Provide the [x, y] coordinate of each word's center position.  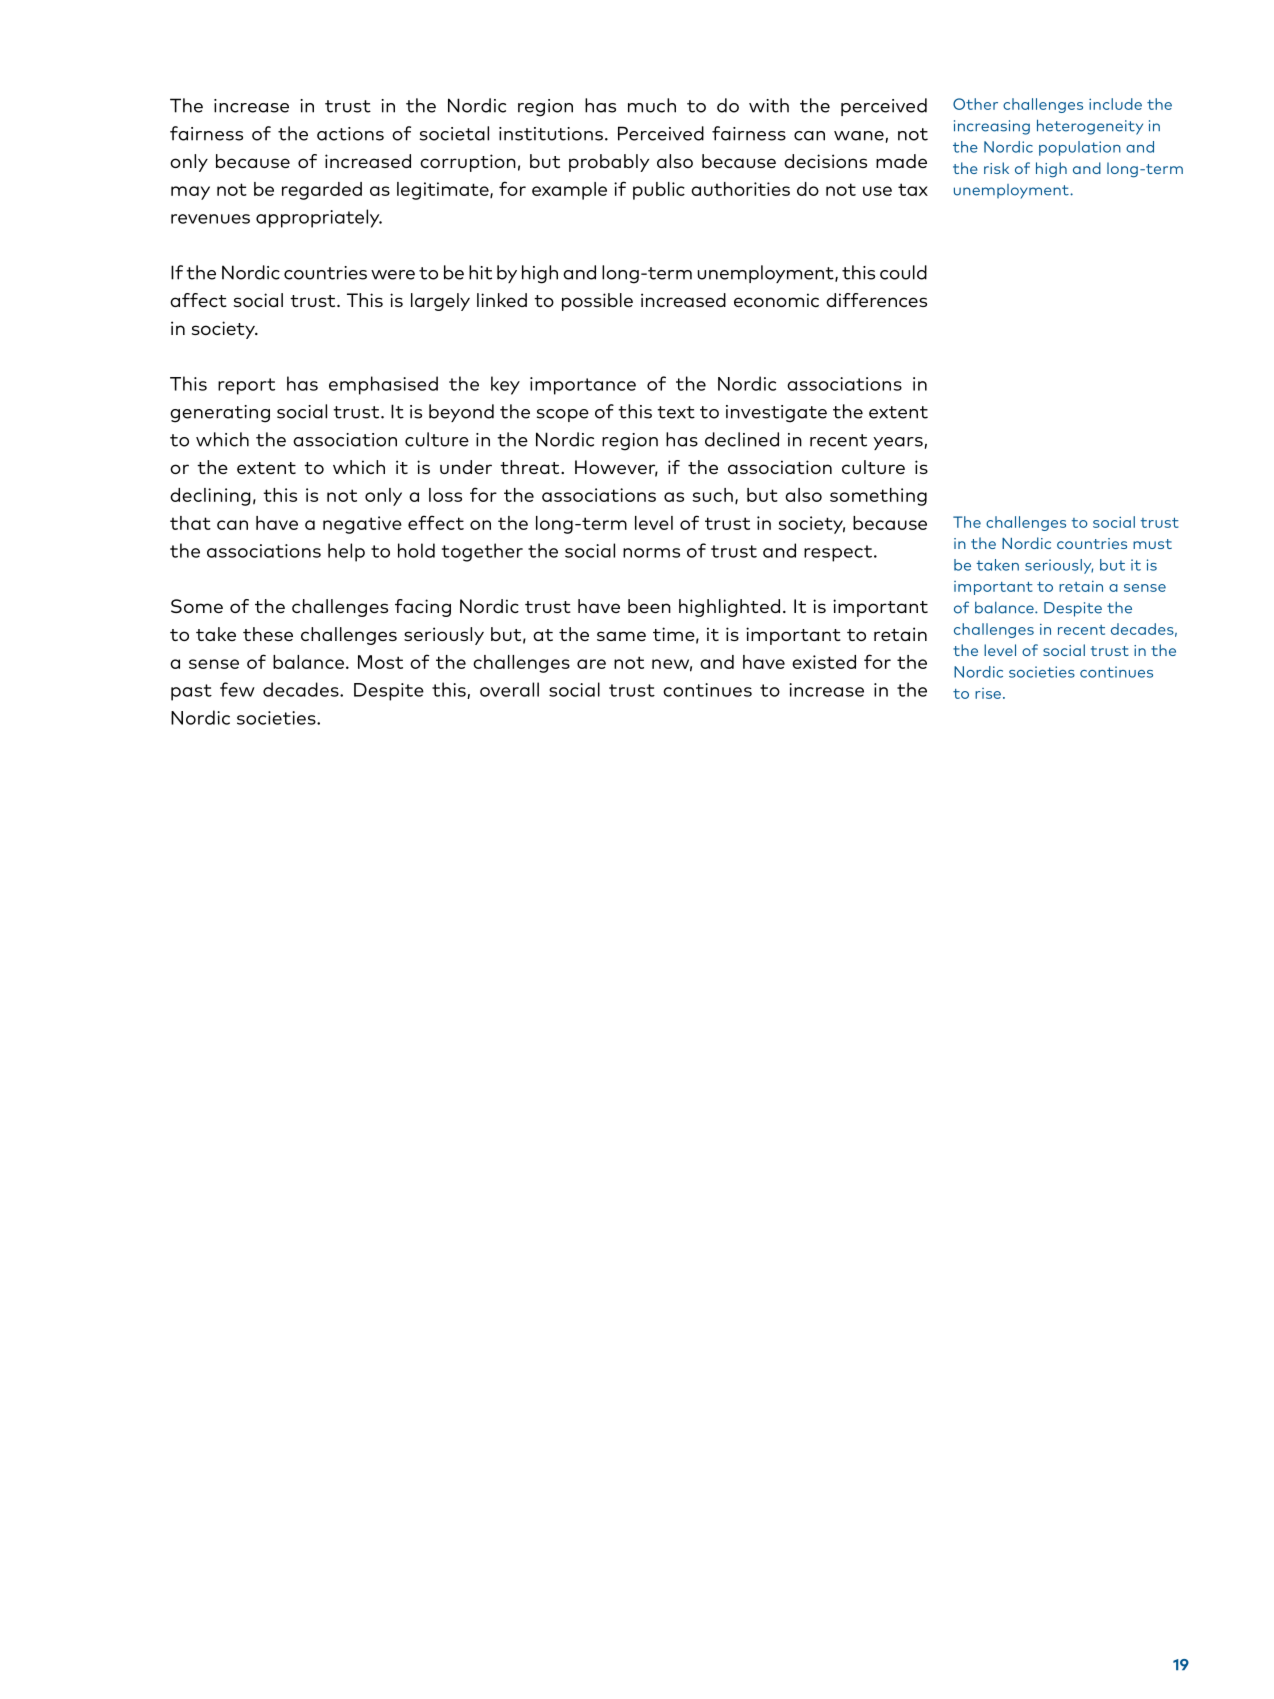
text [676, 412]
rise [988, 693]
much [652, 105]
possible [597, 302]
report [246, 386]
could [903, 272]
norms [651, 553]
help [346, 552]
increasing [992, 127]
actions [350, 134]
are [591, 664]
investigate [776, 414]
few [237, 689]
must [1152, 544]
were [393, 275]
